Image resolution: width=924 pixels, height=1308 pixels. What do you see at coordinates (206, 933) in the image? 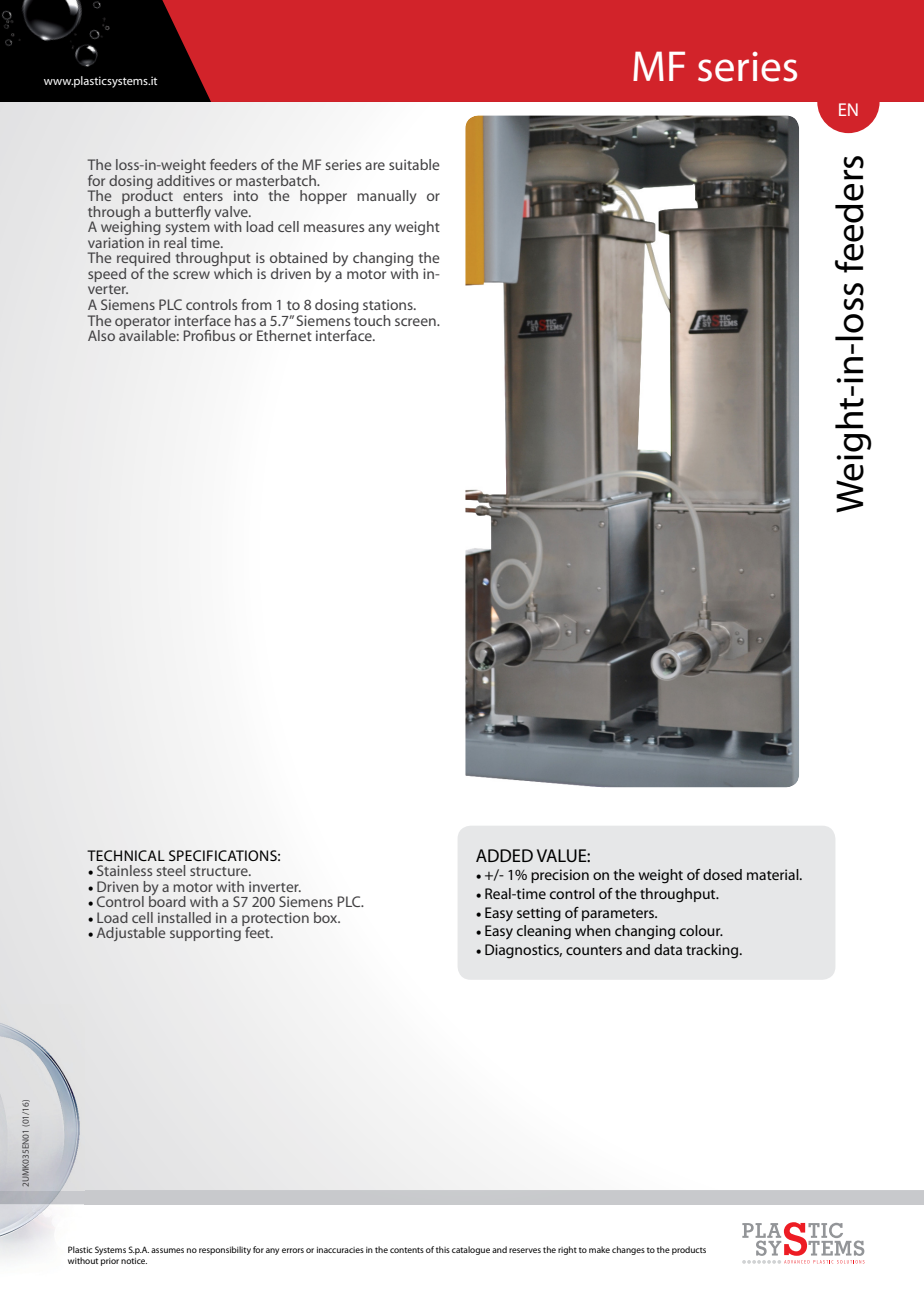
I see `supporting` at bounding box center [206, 933].
